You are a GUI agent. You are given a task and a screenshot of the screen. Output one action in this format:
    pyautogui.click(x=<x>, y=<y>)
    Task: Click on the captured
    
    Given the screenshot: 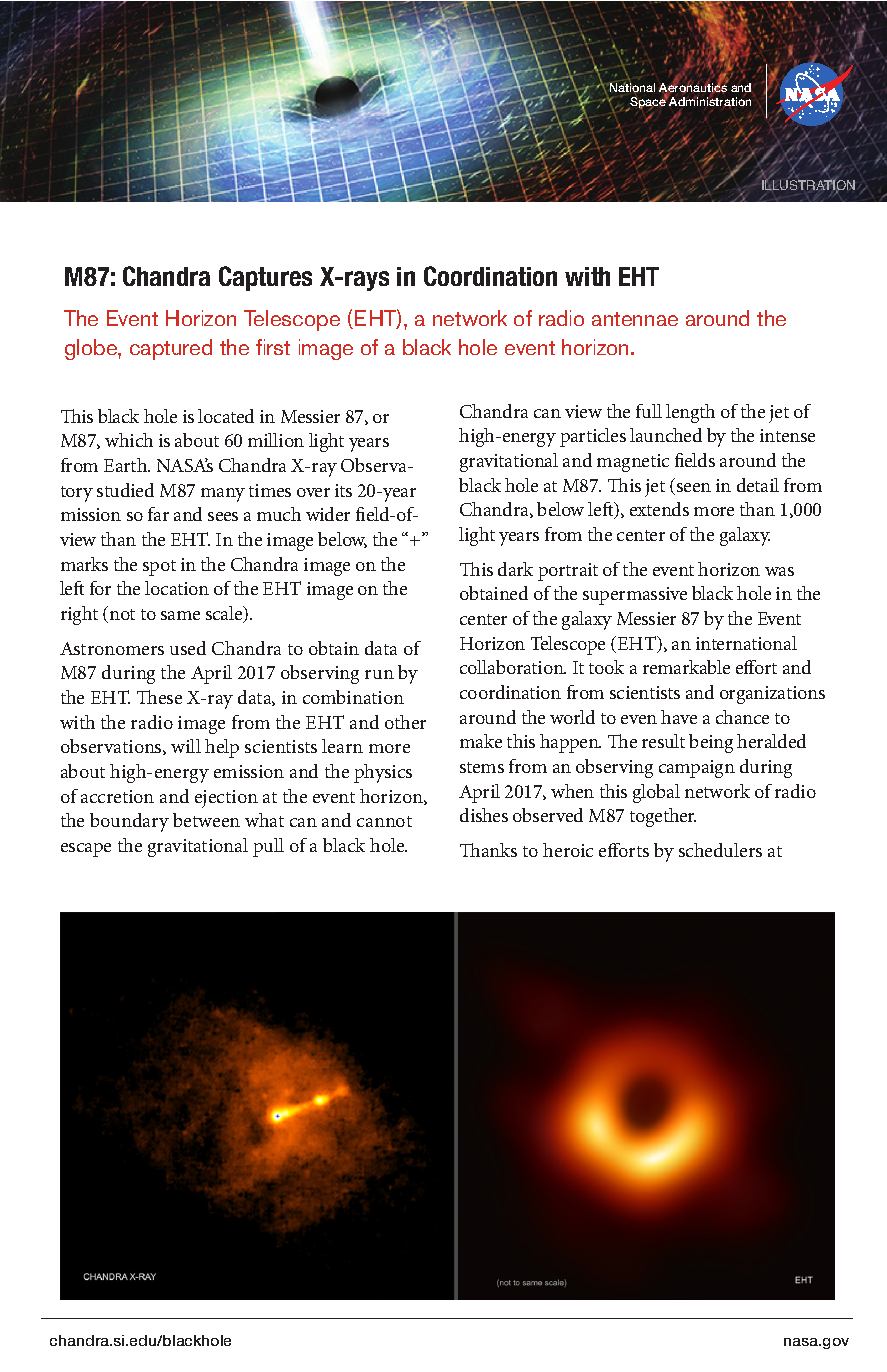 What is the action you would take?
    pyautogui.click(x=171, y=349)
